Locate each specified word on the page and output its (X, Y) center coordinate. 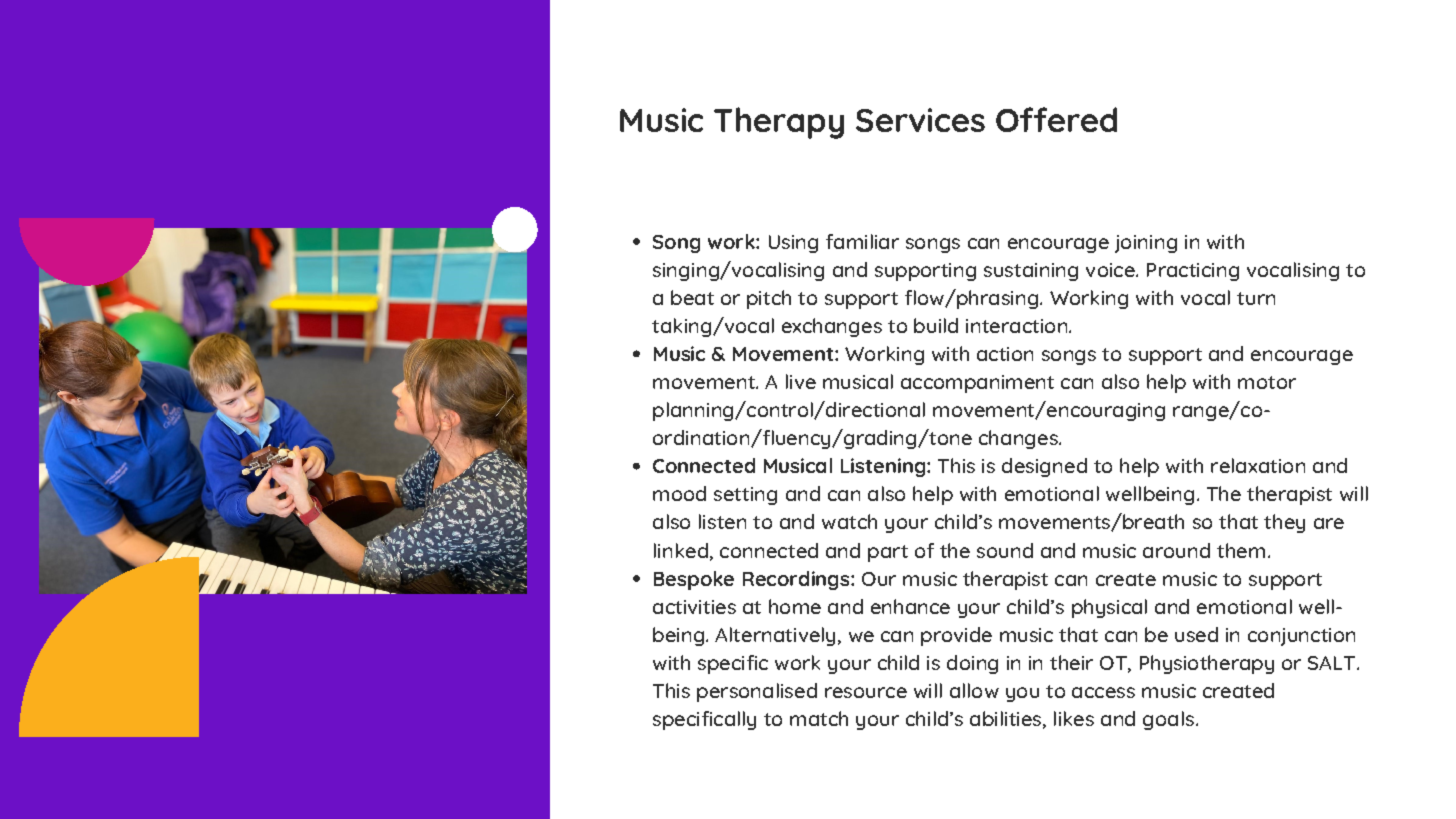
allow (974, 690)
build (936, 325)
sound (1005, 550)
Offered (1056, 119)
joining (1146, 244)
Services (920, 120)
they (1284, 523)
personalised (757, 692)
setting (745, 496)
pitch (769, 299)
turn (1256, 298)
